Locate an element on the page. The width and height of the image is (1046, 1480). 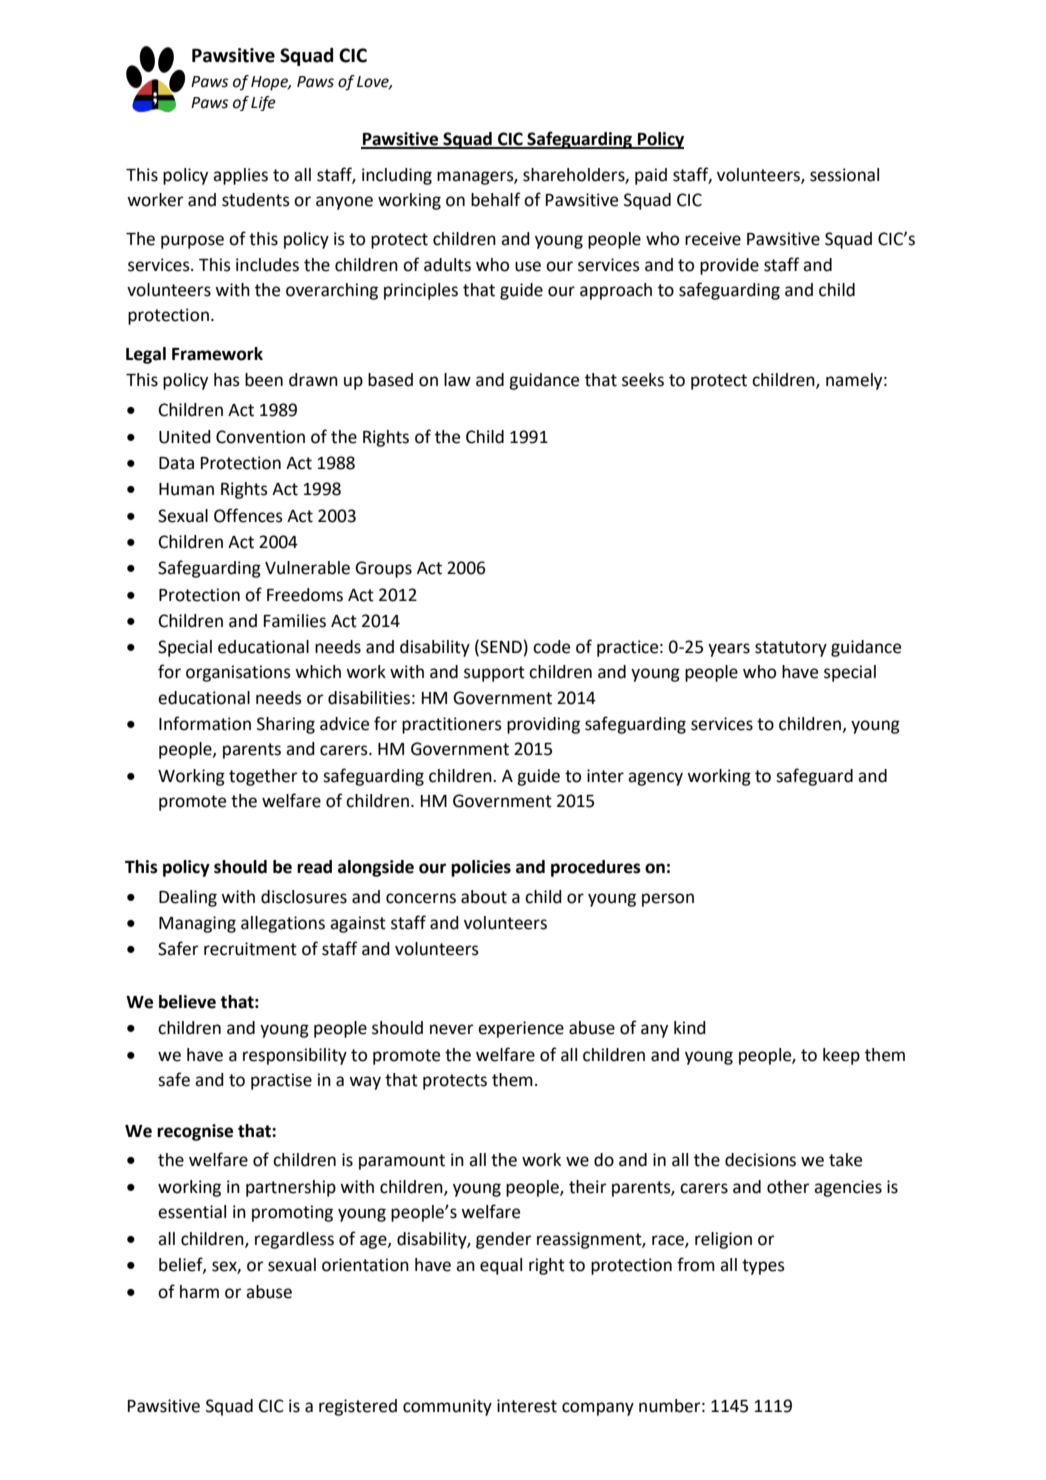
recruitment is located at coordinates (250, 949).
